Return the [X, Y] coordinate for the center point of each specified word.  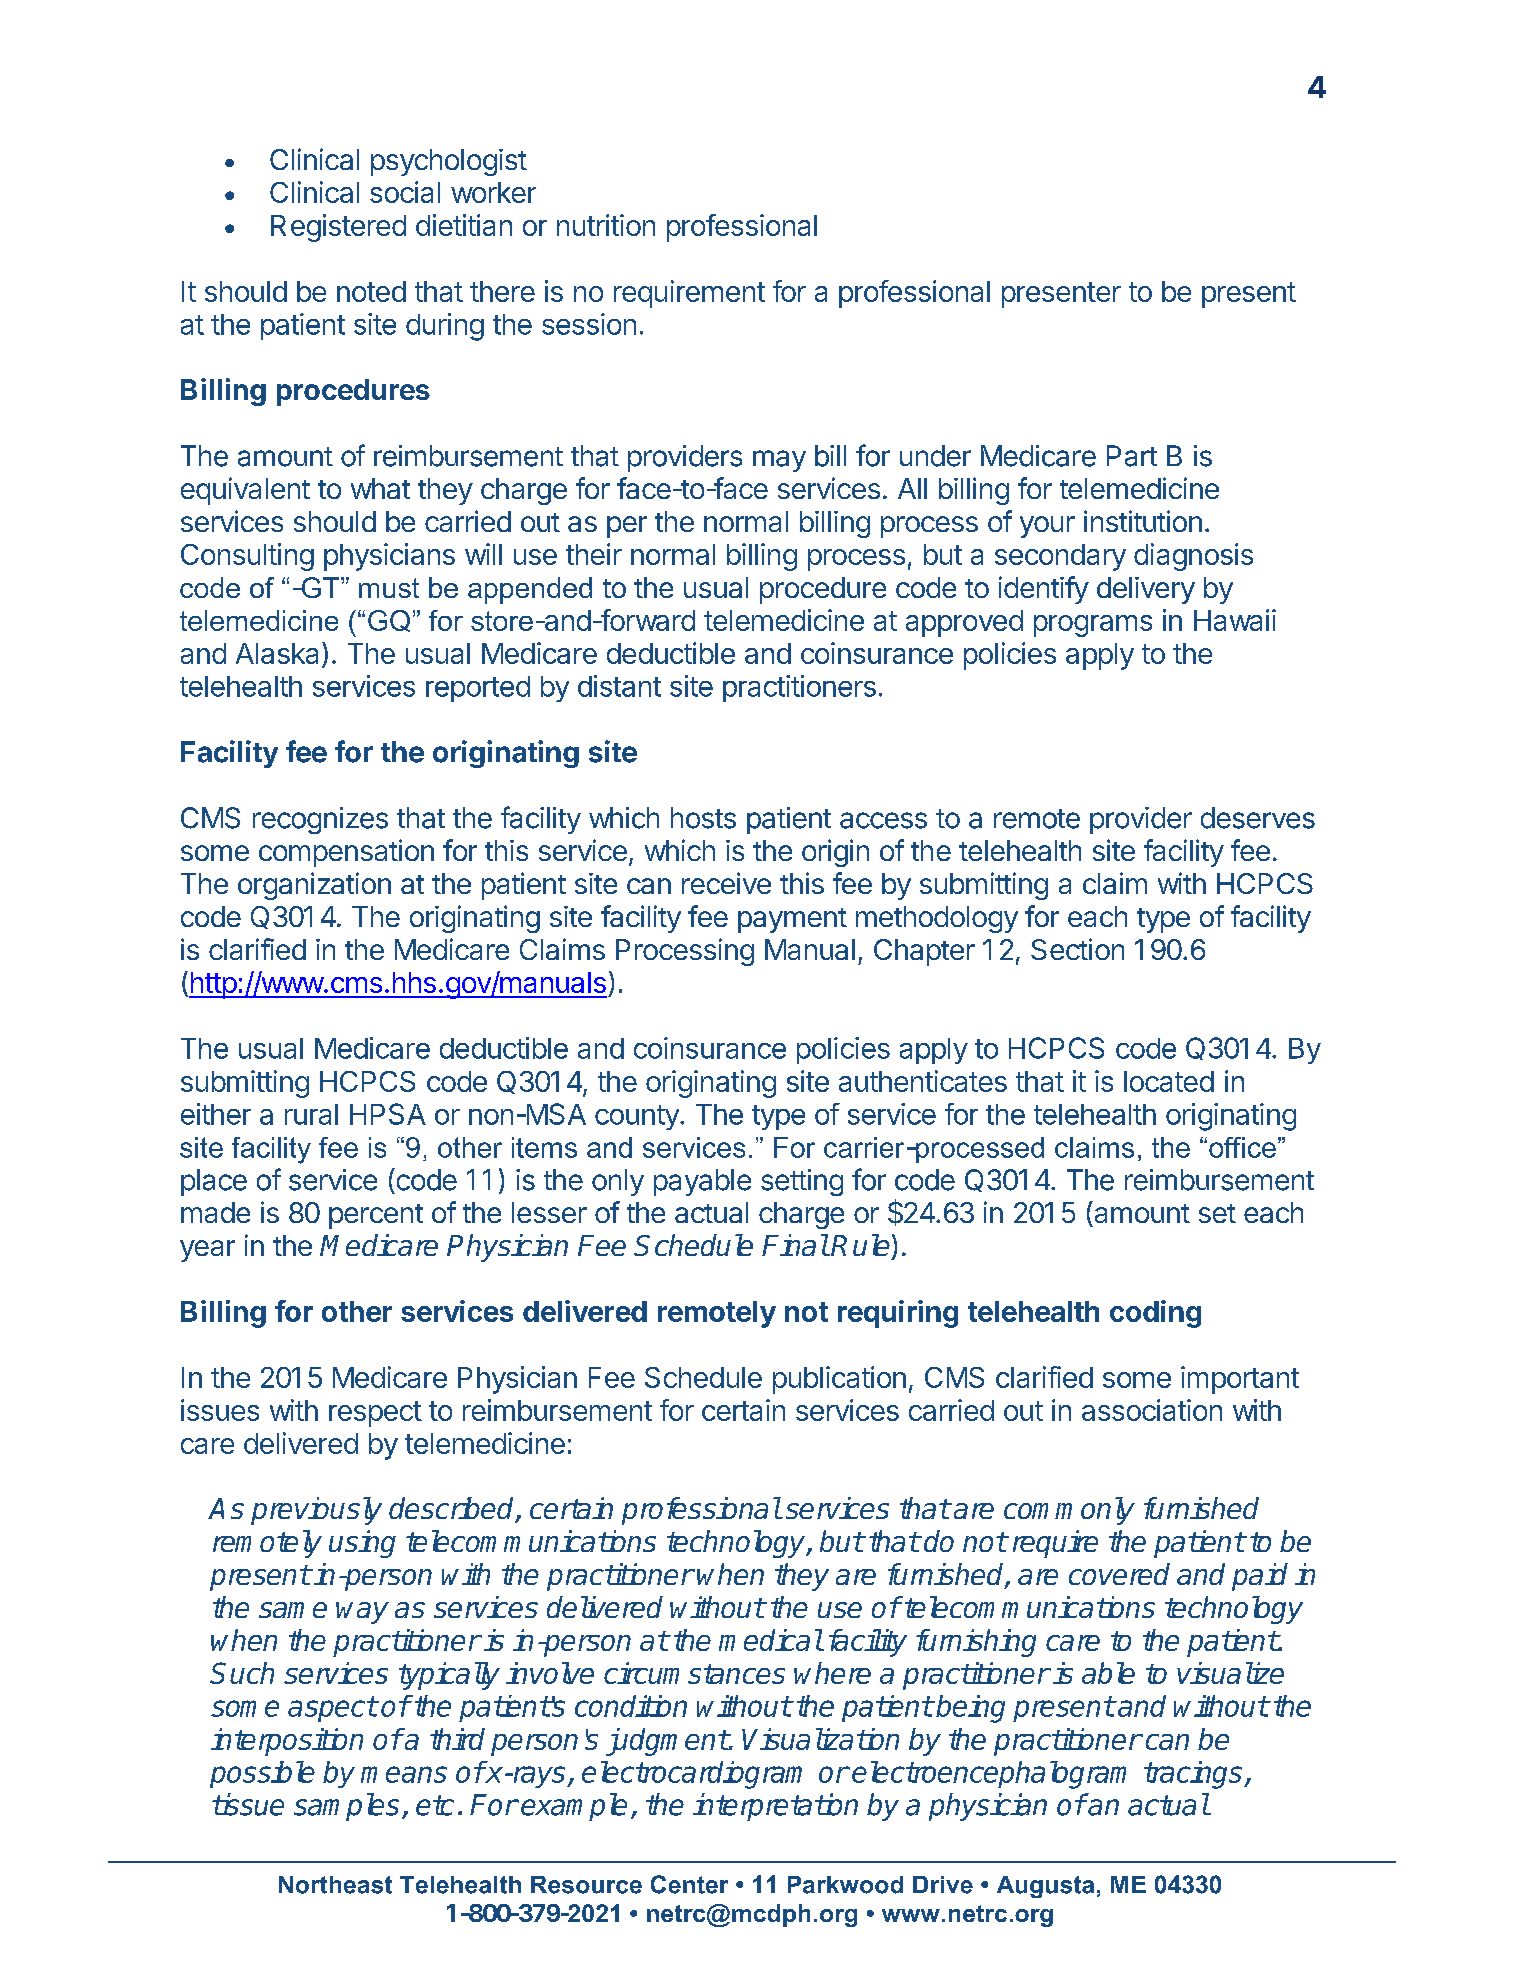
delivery [1146, 590]
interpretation [775, 1807]
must [389, 588]
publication [839, 1380]
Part [1132, 456]
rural [311, 1114]
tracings [1194, 1775]
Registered [338, 228]
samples [346, 1807]
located [1169, 1081]
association [1152, 1410]
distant [619, 686]
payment [792, 920]
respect [375, 1414]
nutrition [606, 225]
